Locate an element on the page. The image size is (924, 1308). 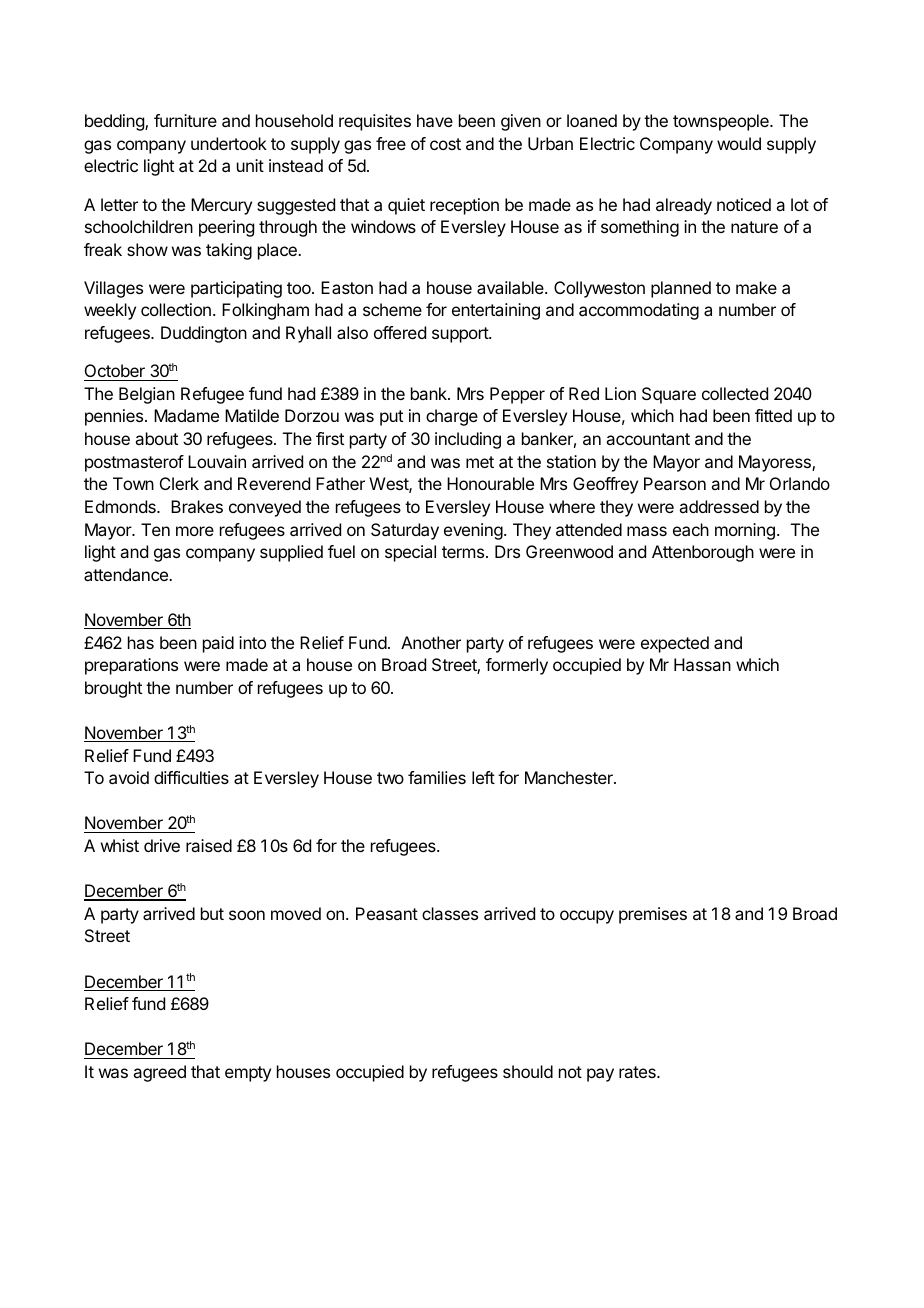
would is located at coordinates (739, 143).
